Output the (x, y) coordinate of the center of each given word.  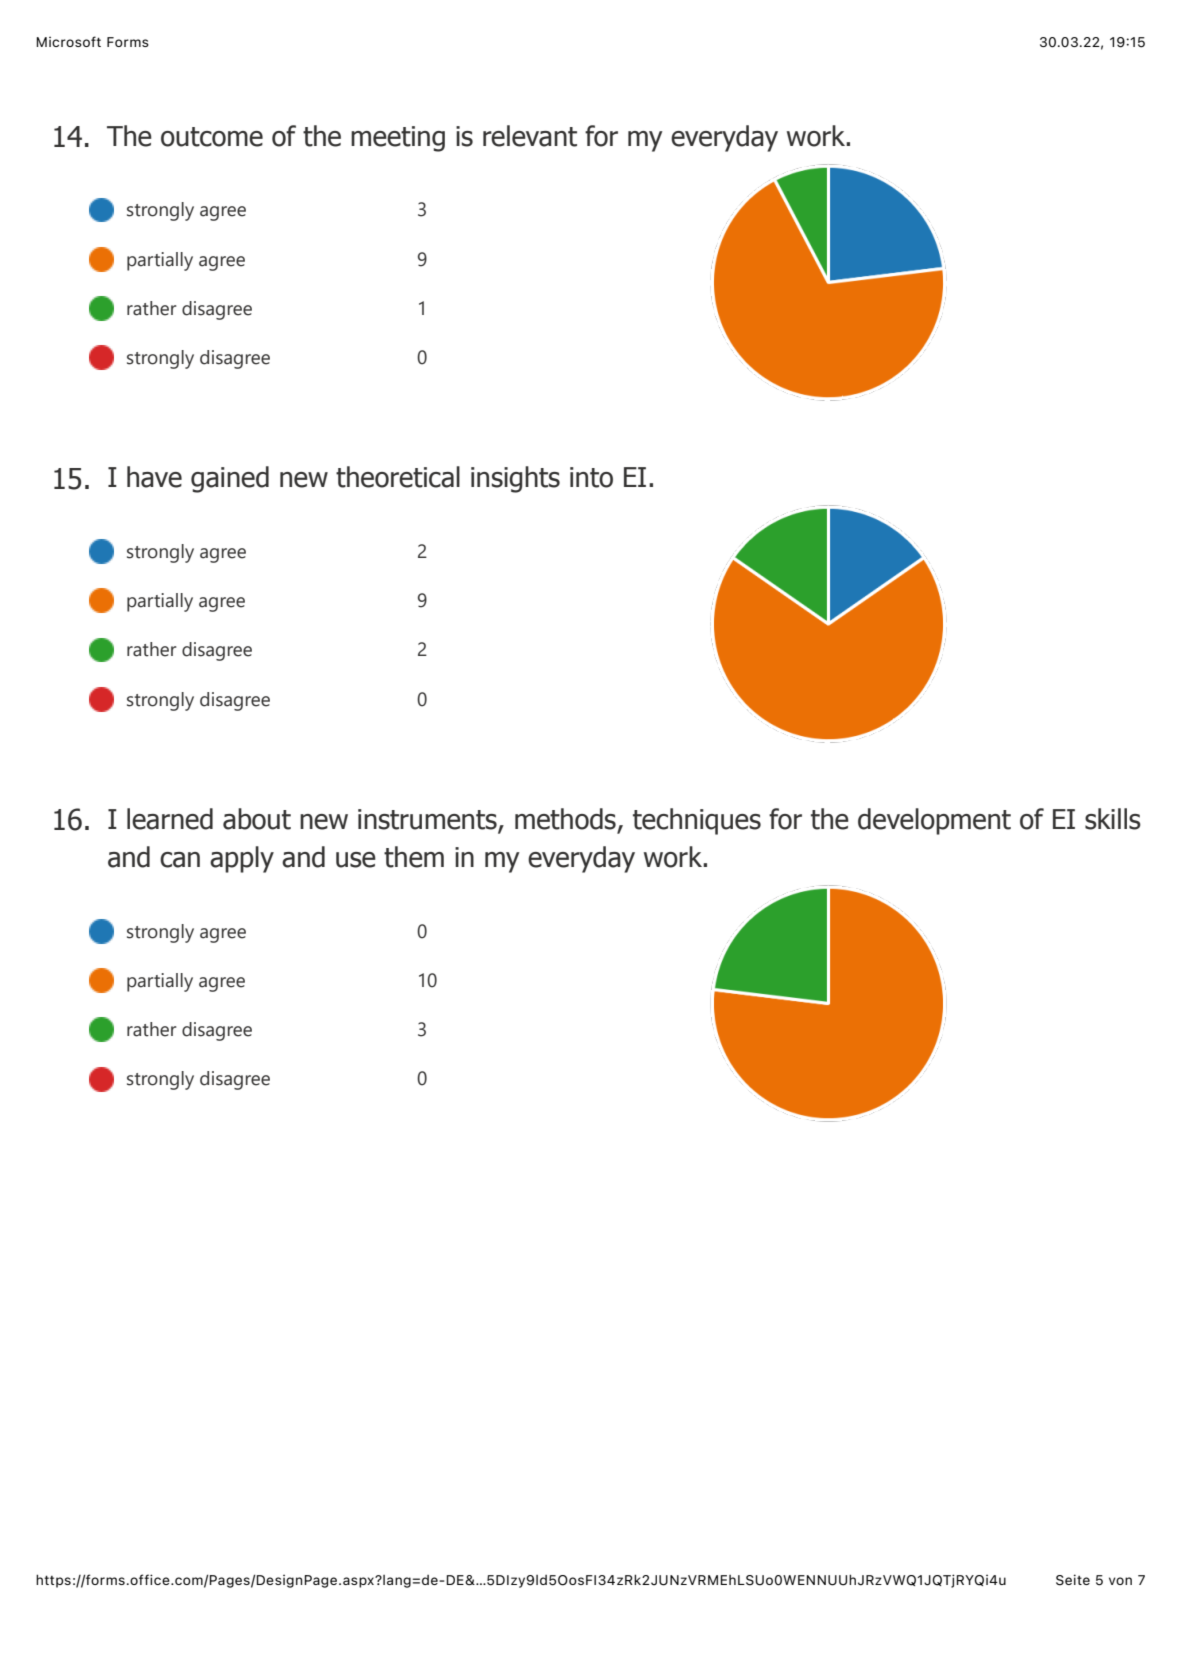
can (180, 860)
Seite (1073, 1580)
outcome (212, 137)
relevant (530, 136)
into (591, 477)
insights (515, 479)
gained (230, 479)
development (934, 821)
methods (565, 819)
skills (1113, 819)
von (1120, 1581)
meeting (398, 139)
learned (170, 819)
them (414, 857)
